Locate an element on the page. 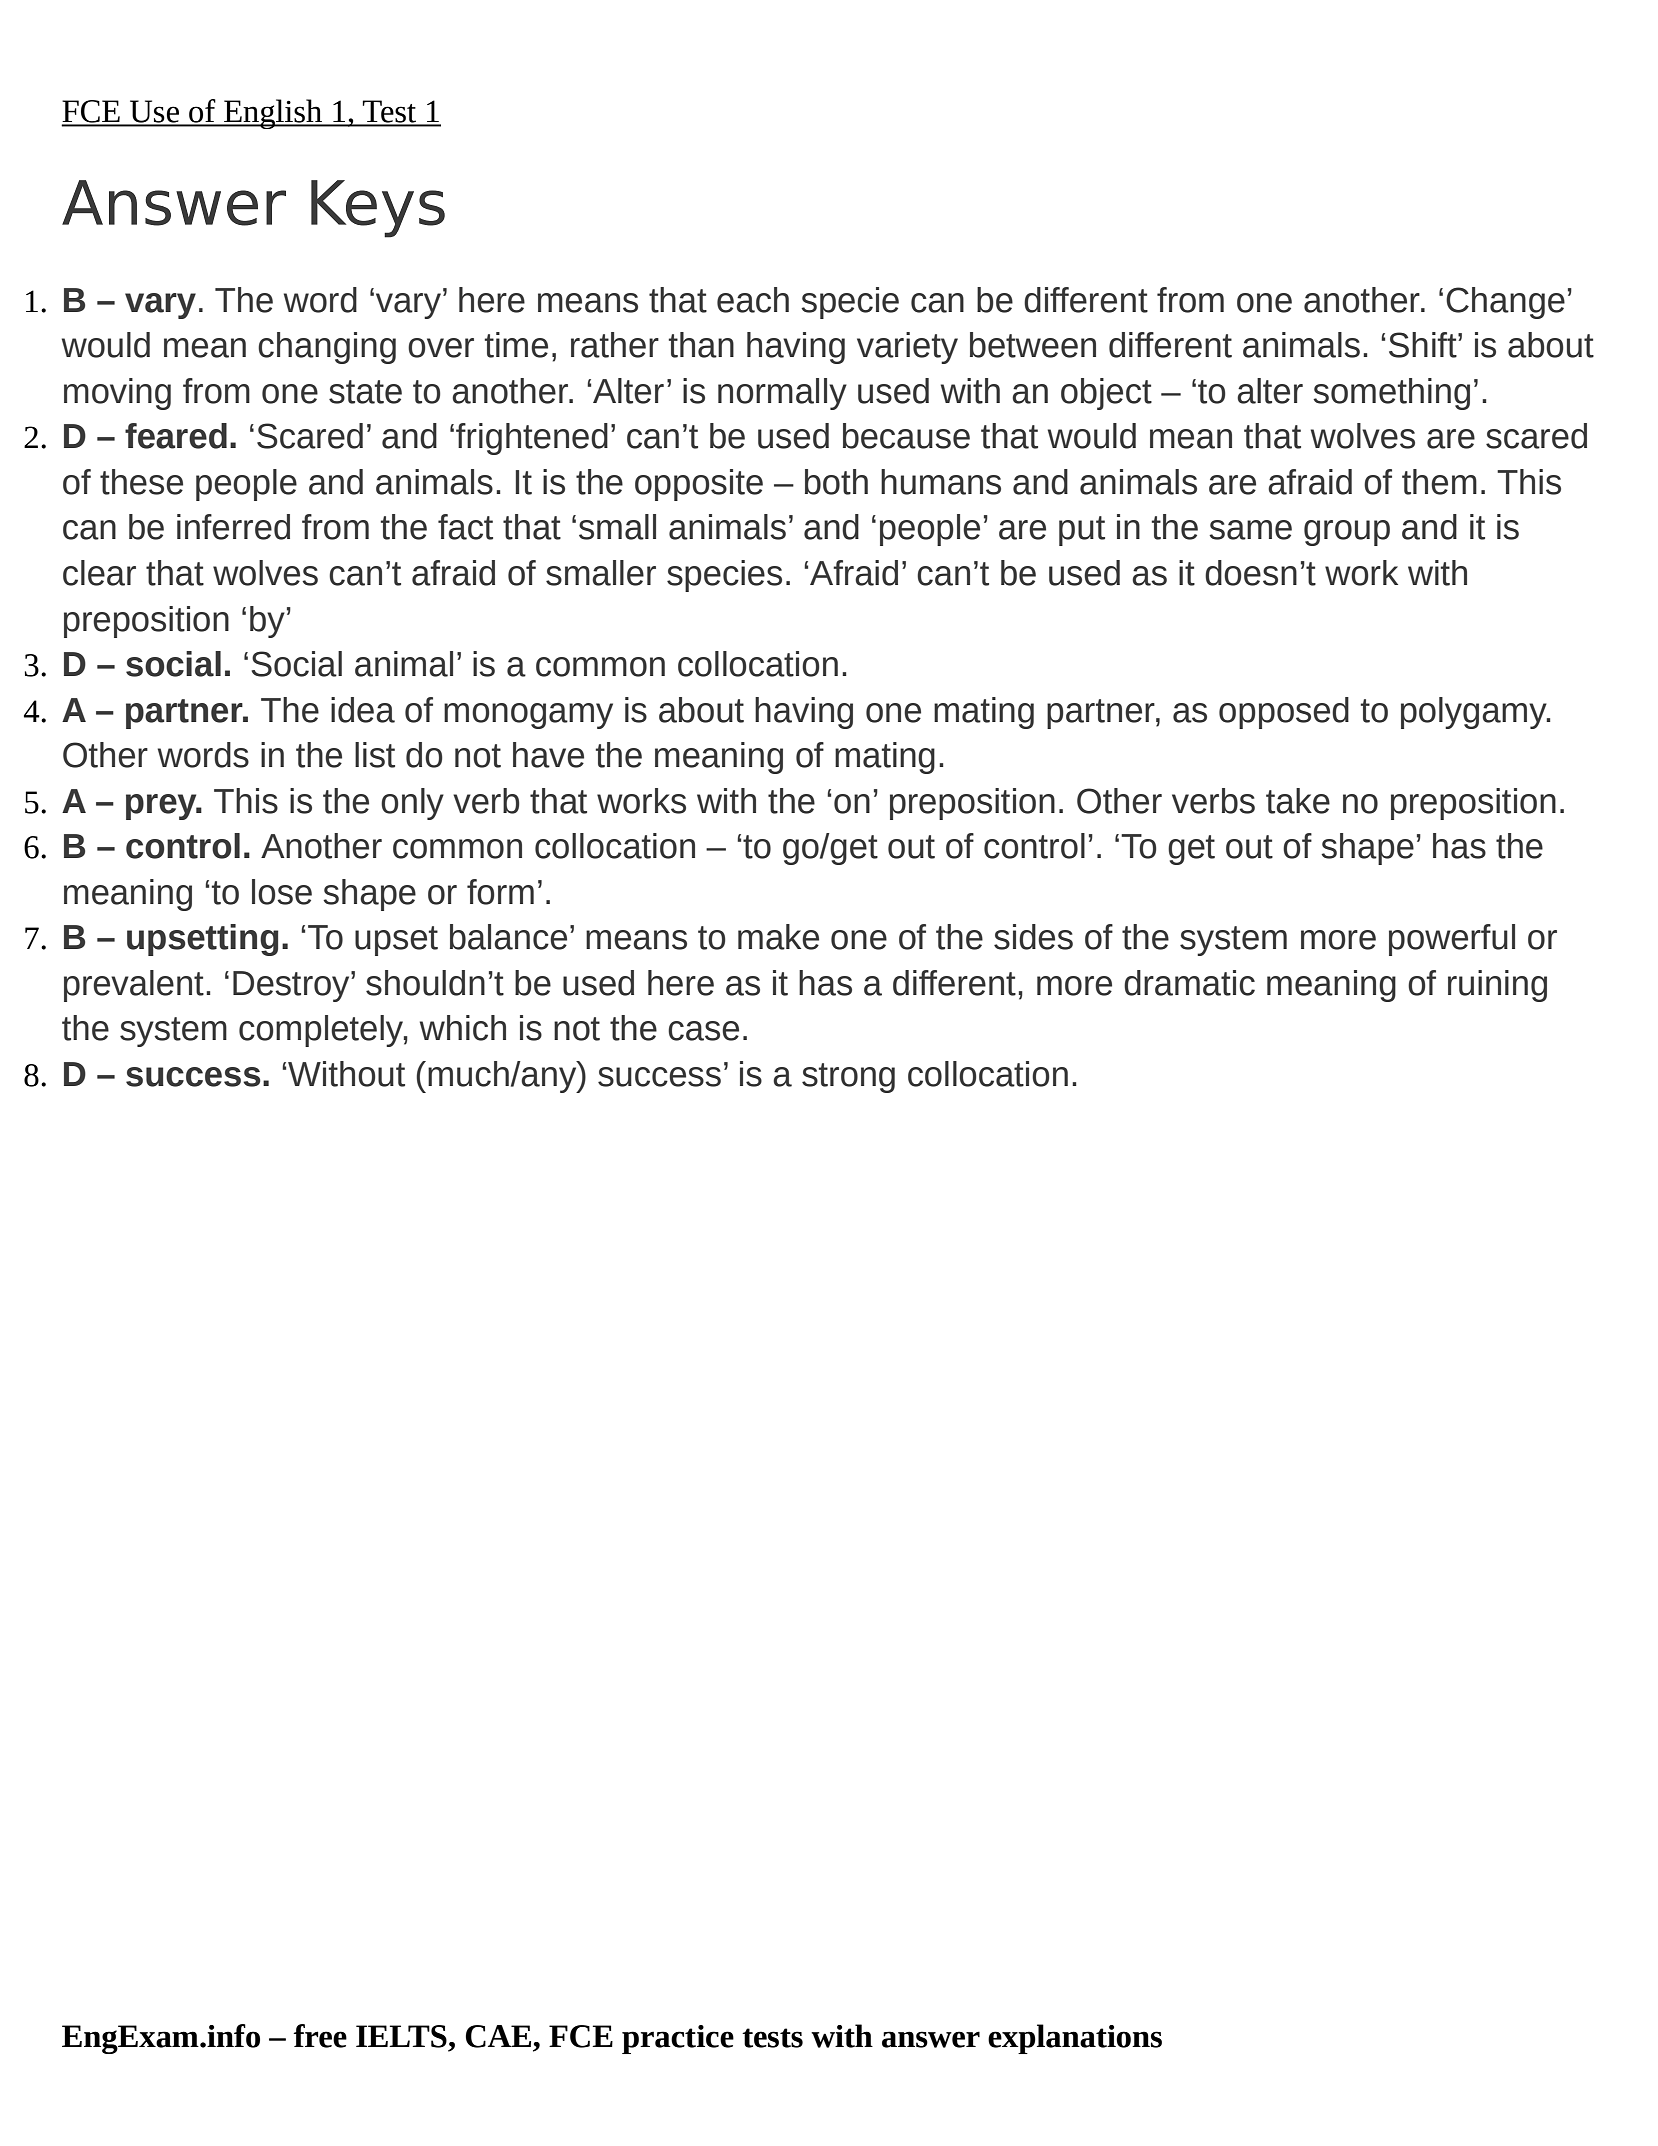  English is located at coordinates (273, 114).
